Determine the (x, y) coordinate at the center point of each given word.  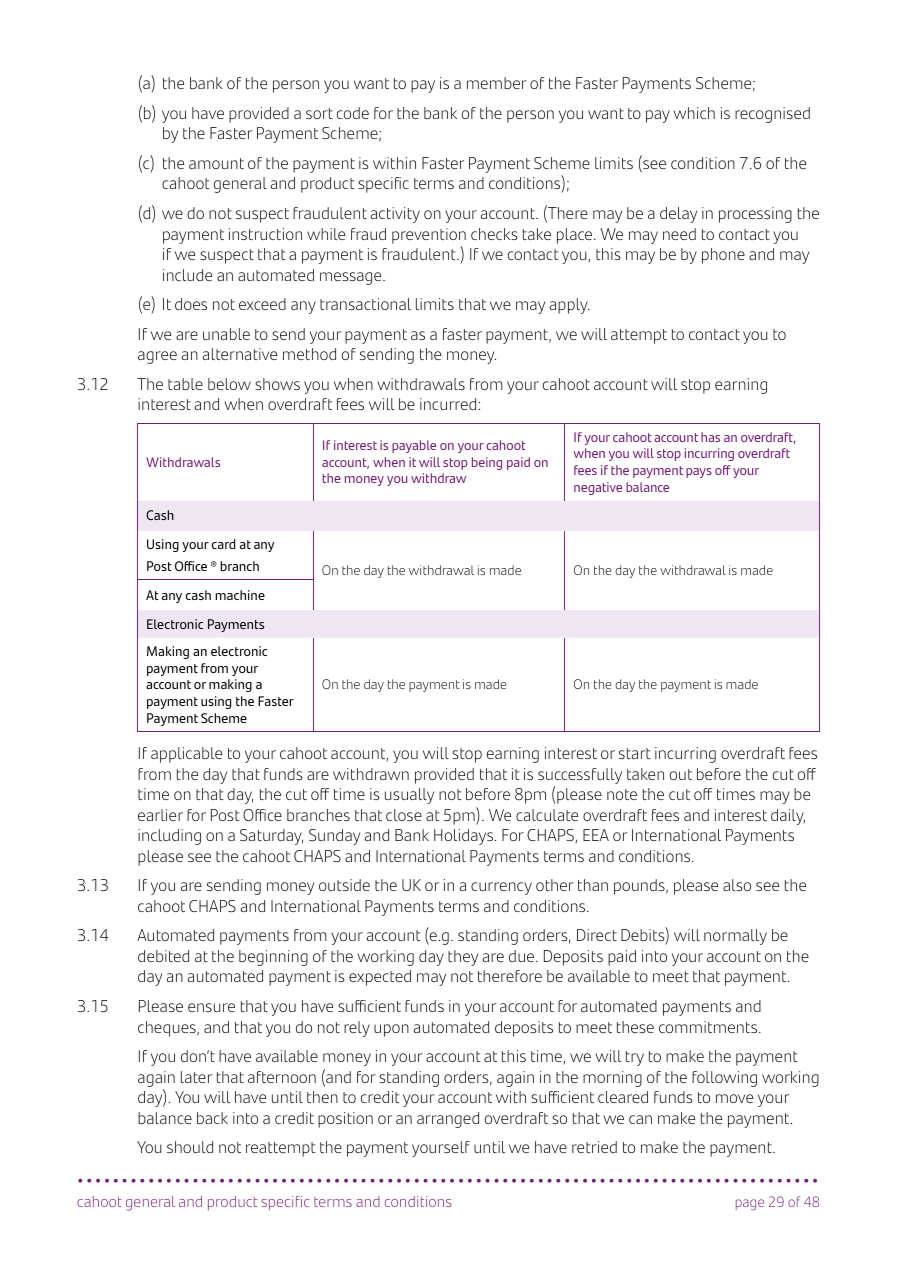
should (190, 1147)
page (750, 1204)
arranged (448, 1120)
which (694, 113)
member (497, 83)
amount (216, 163)
